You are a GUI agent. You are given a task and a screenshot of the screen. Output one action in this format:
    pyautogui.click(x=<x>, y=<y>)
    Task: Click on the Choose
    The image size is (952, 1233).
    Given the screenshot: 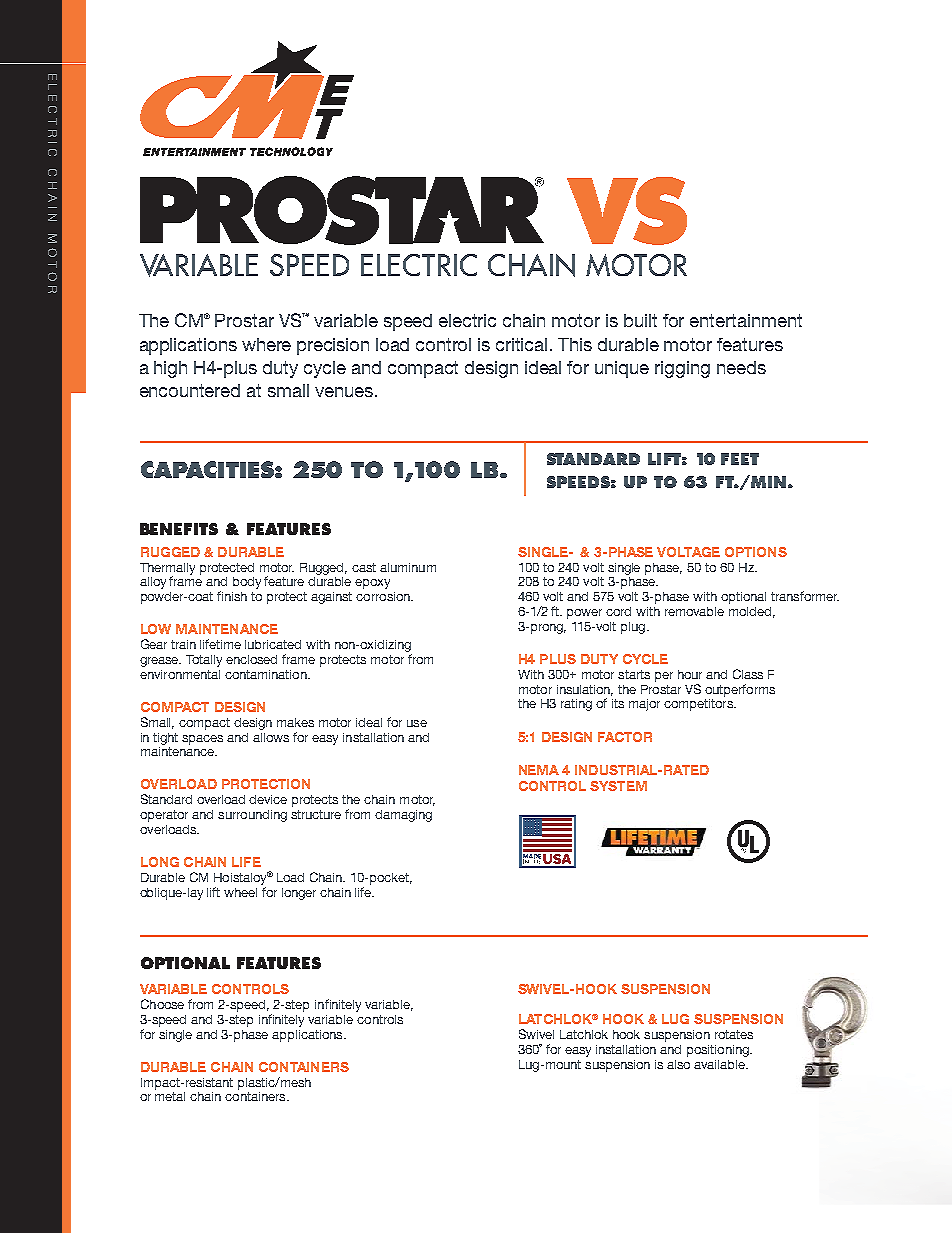 What is the action you would take?
    pyautogui.click(x=162, y=1004)
